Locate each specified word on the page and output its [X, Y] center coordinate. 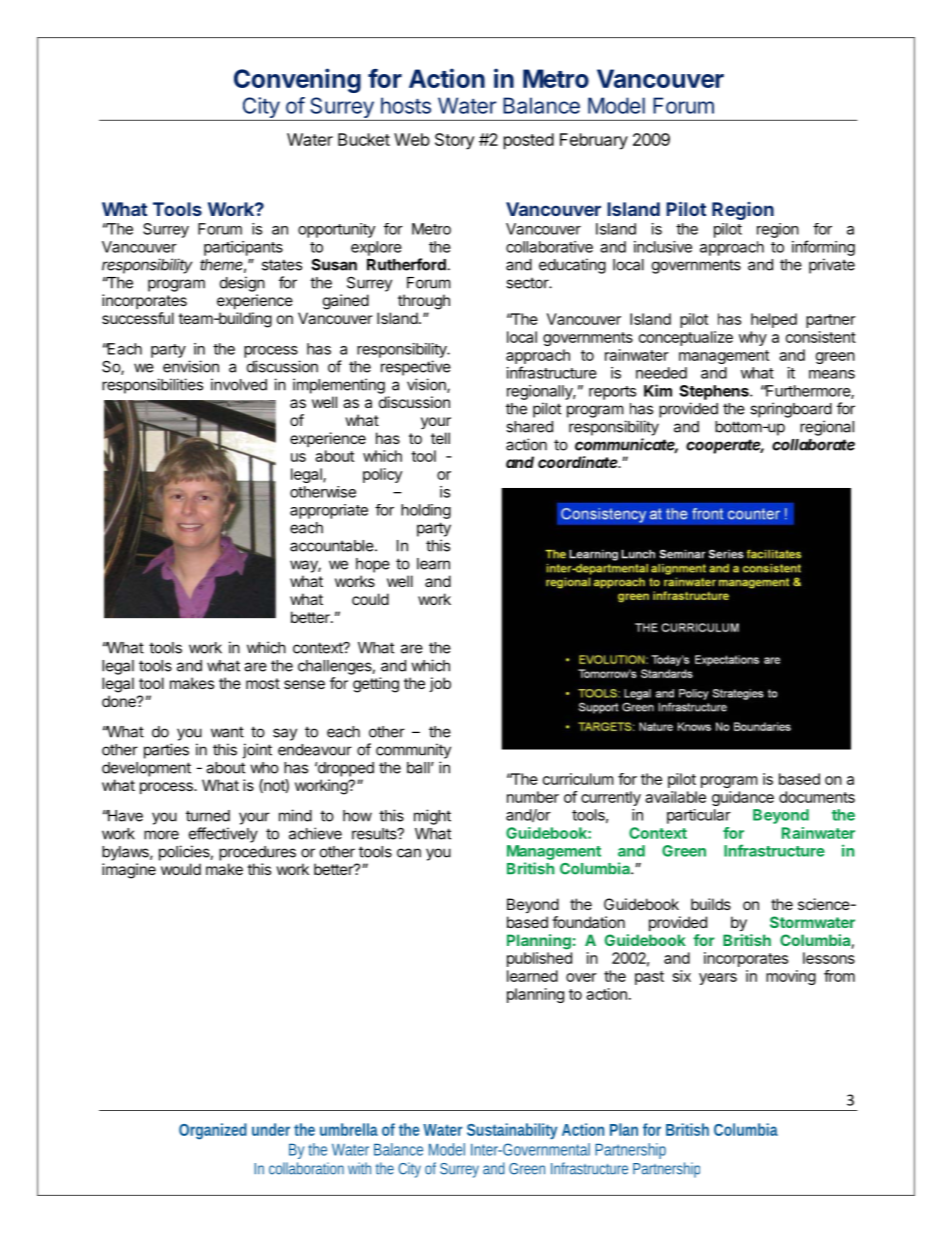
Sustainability [512, 1131]
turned [208, 816]
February [594, 141]
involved [239, 384]
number [533, 797]
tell [440, 438]
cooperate [725, 446]
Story [454, 141]
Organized [213, 1131]
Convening [297, 80]
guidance [743, 798]
